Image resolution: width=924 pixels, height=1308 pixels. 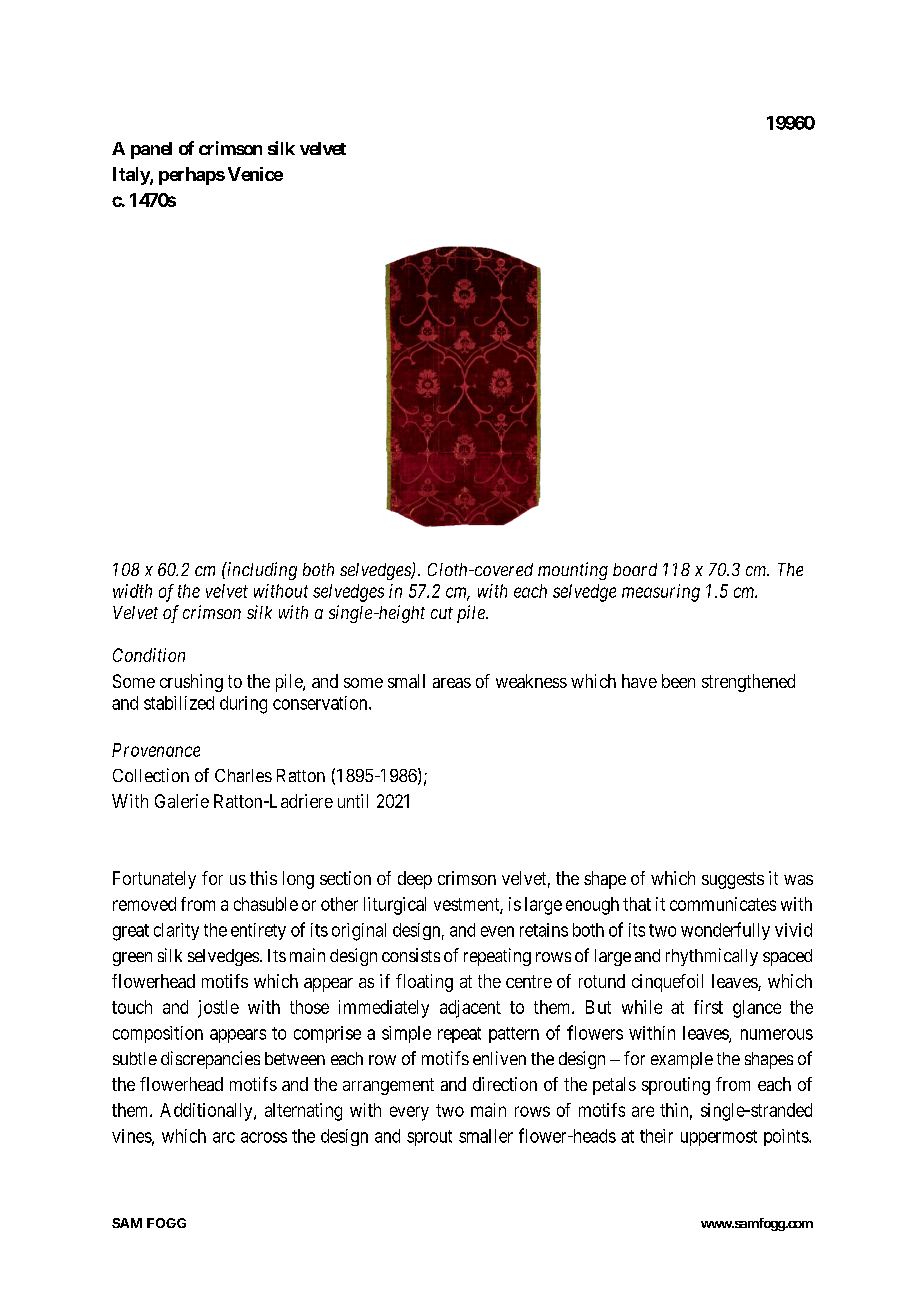 I want to click on crushing, so click(x=191, y=683).
